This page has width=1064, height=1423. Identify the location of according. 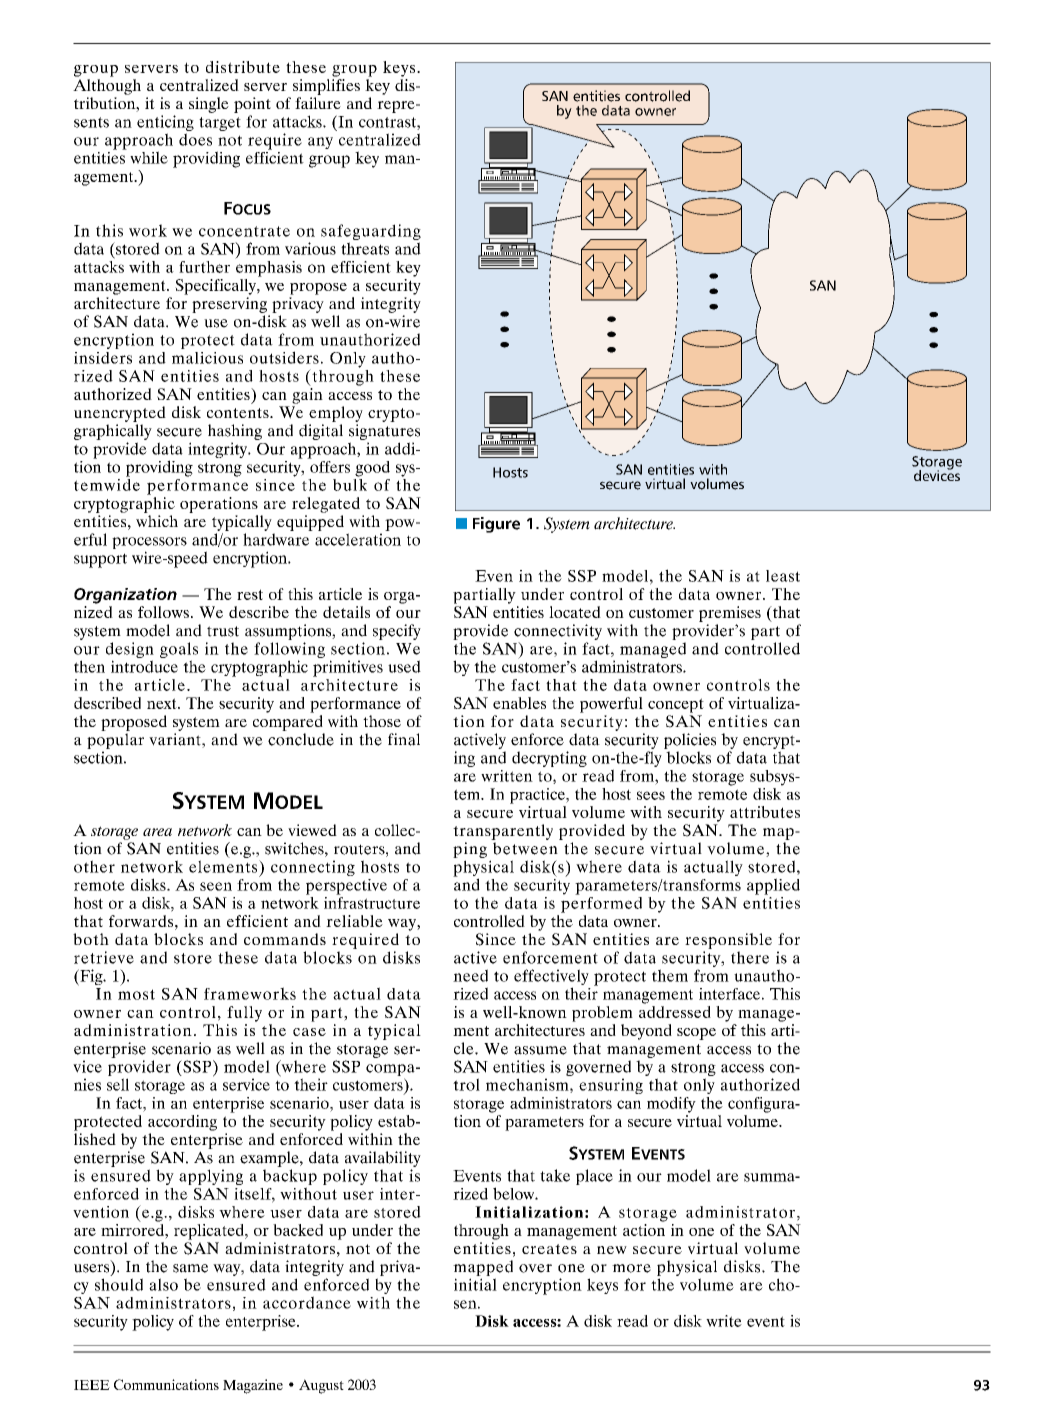
(182, 1123).
